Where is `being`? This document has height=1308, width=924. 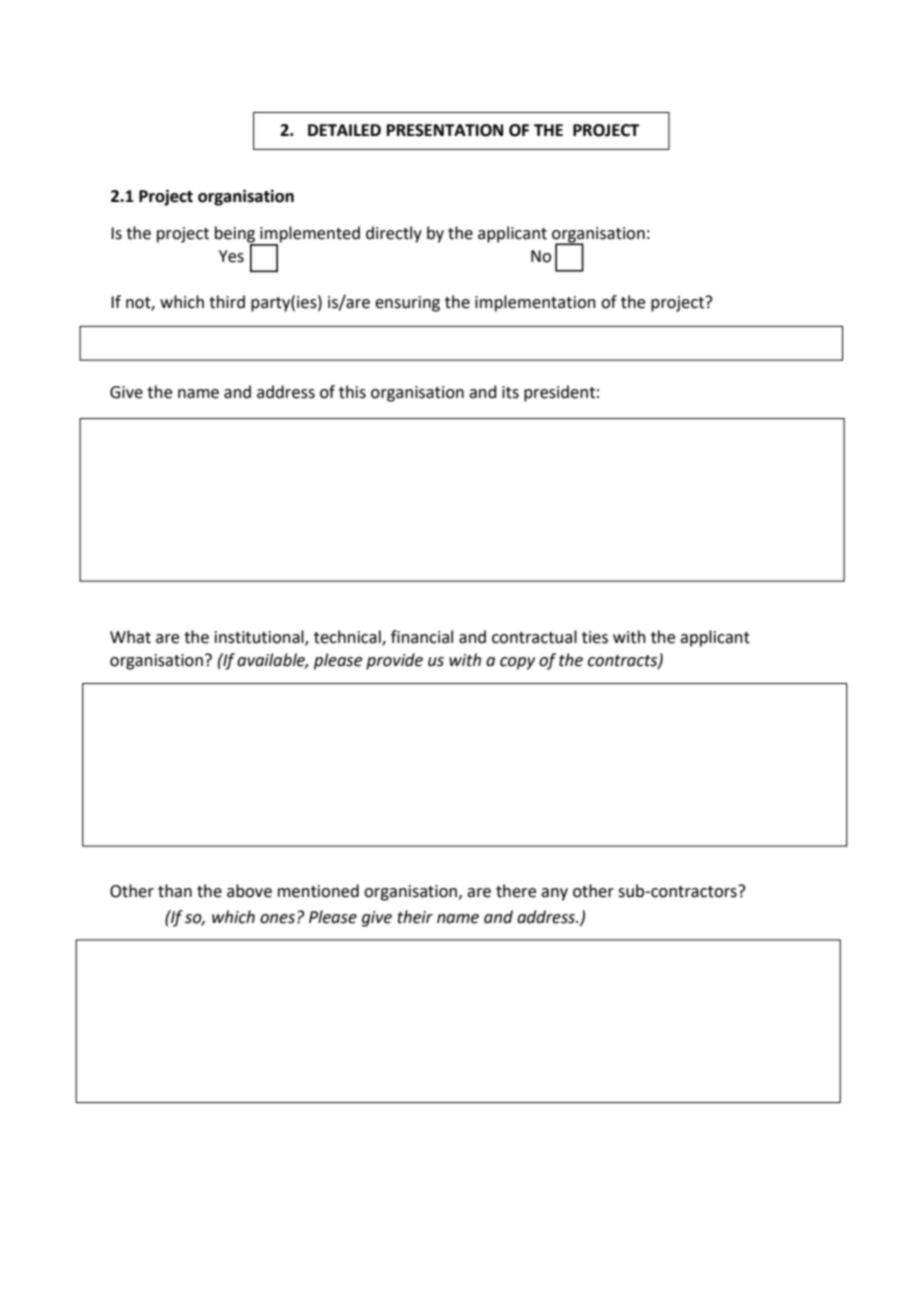 being is located at coordinates (236, 235).
